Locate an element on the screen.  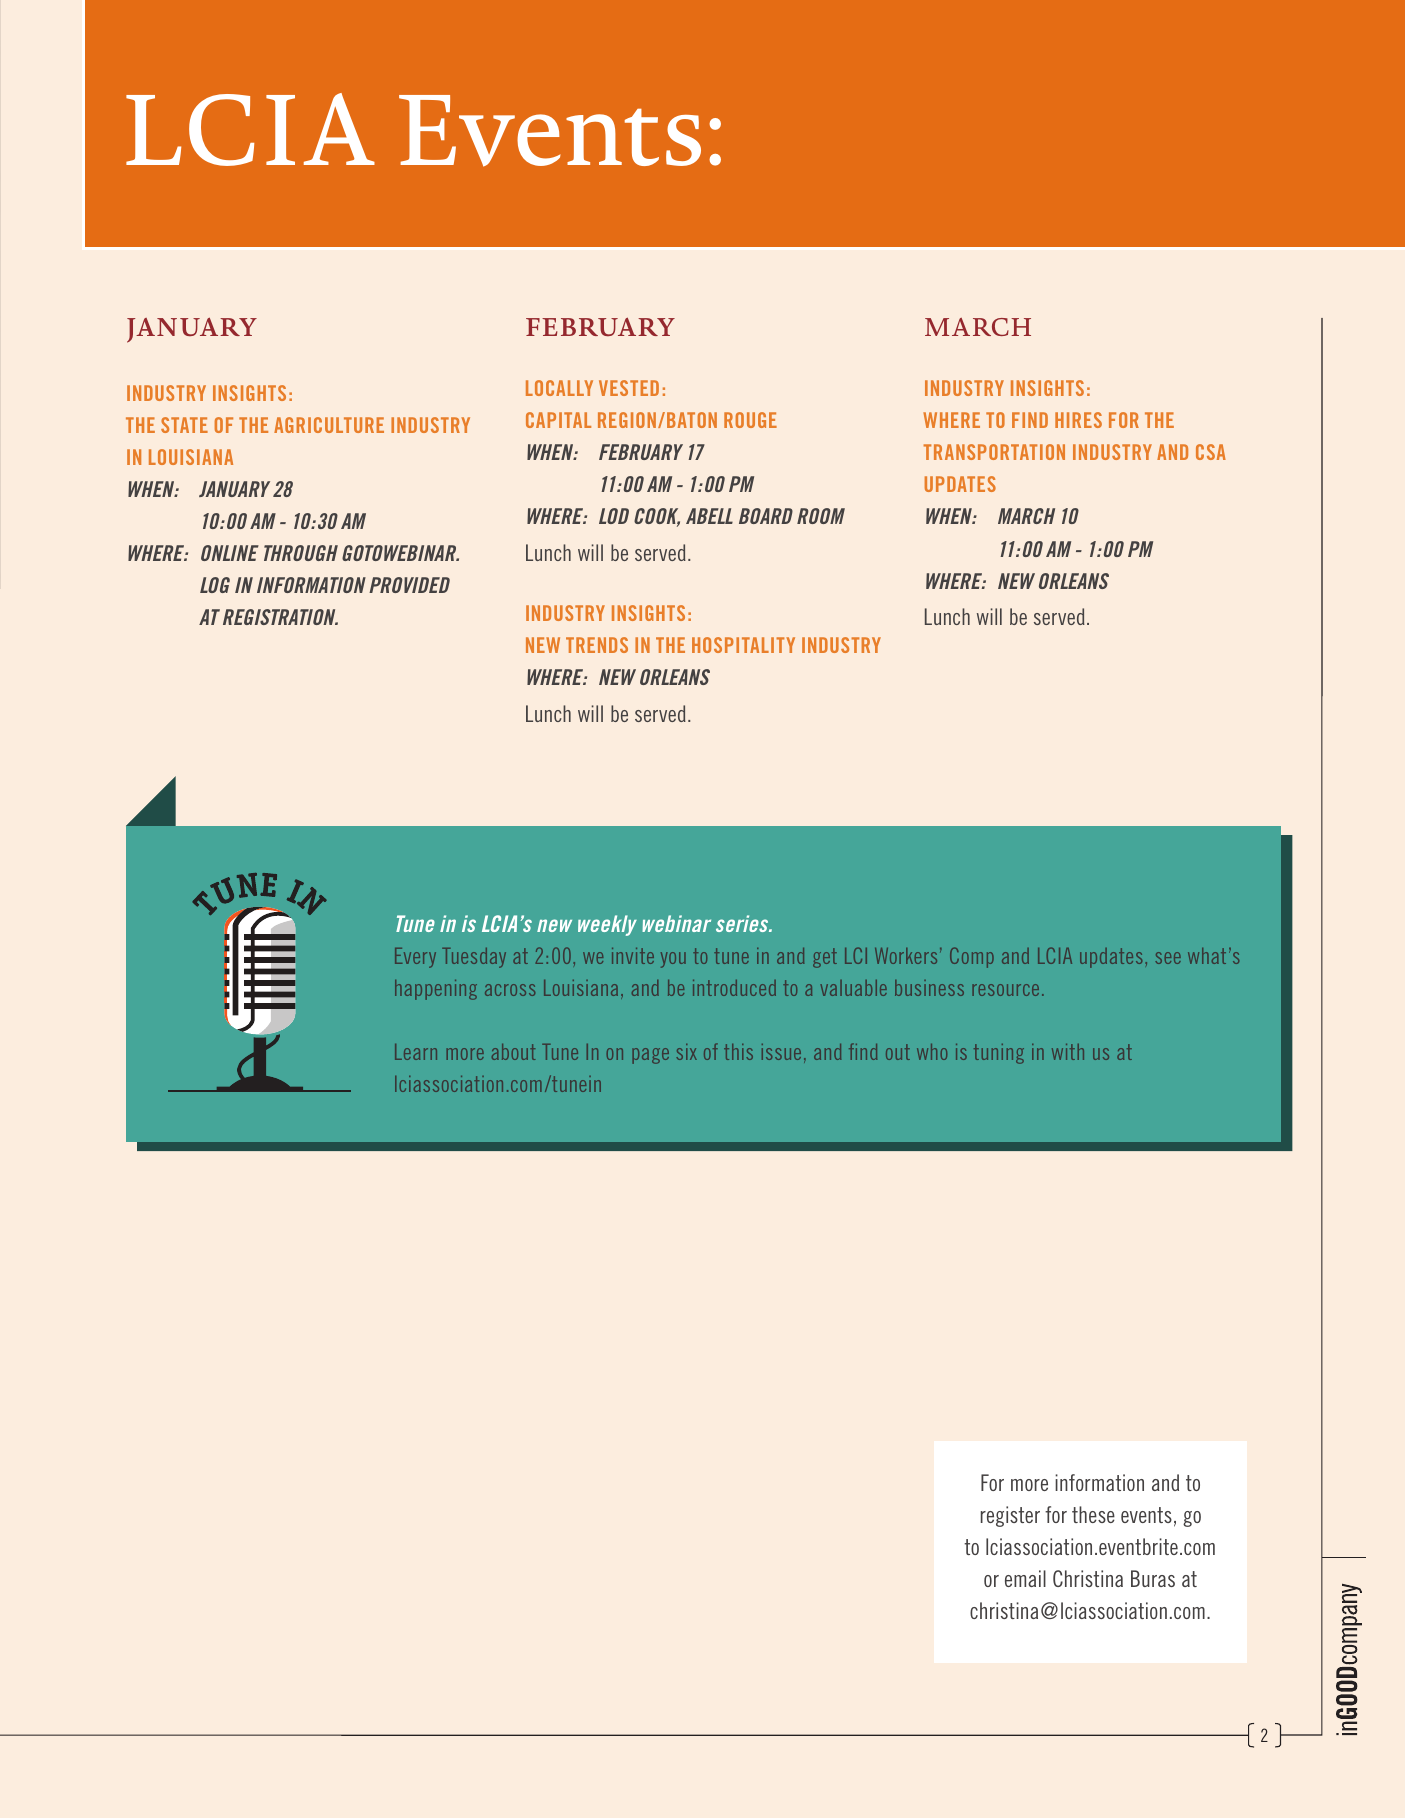
AGRICULTURE is located at coordinates (329, 425).
